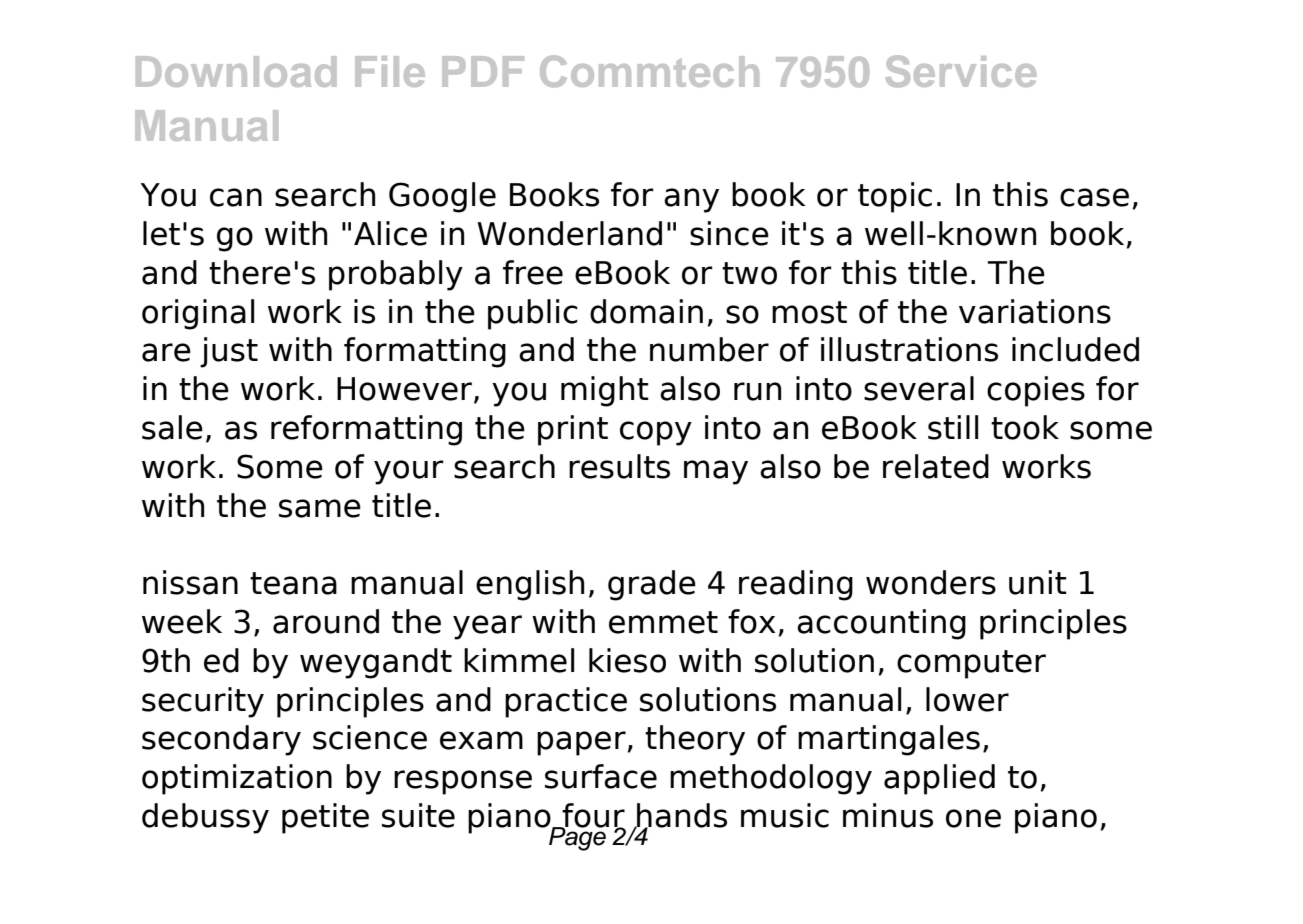 Image resolution: width=1303 pixels, height=924 pixels. I want to click on one, so click(973, 818).
